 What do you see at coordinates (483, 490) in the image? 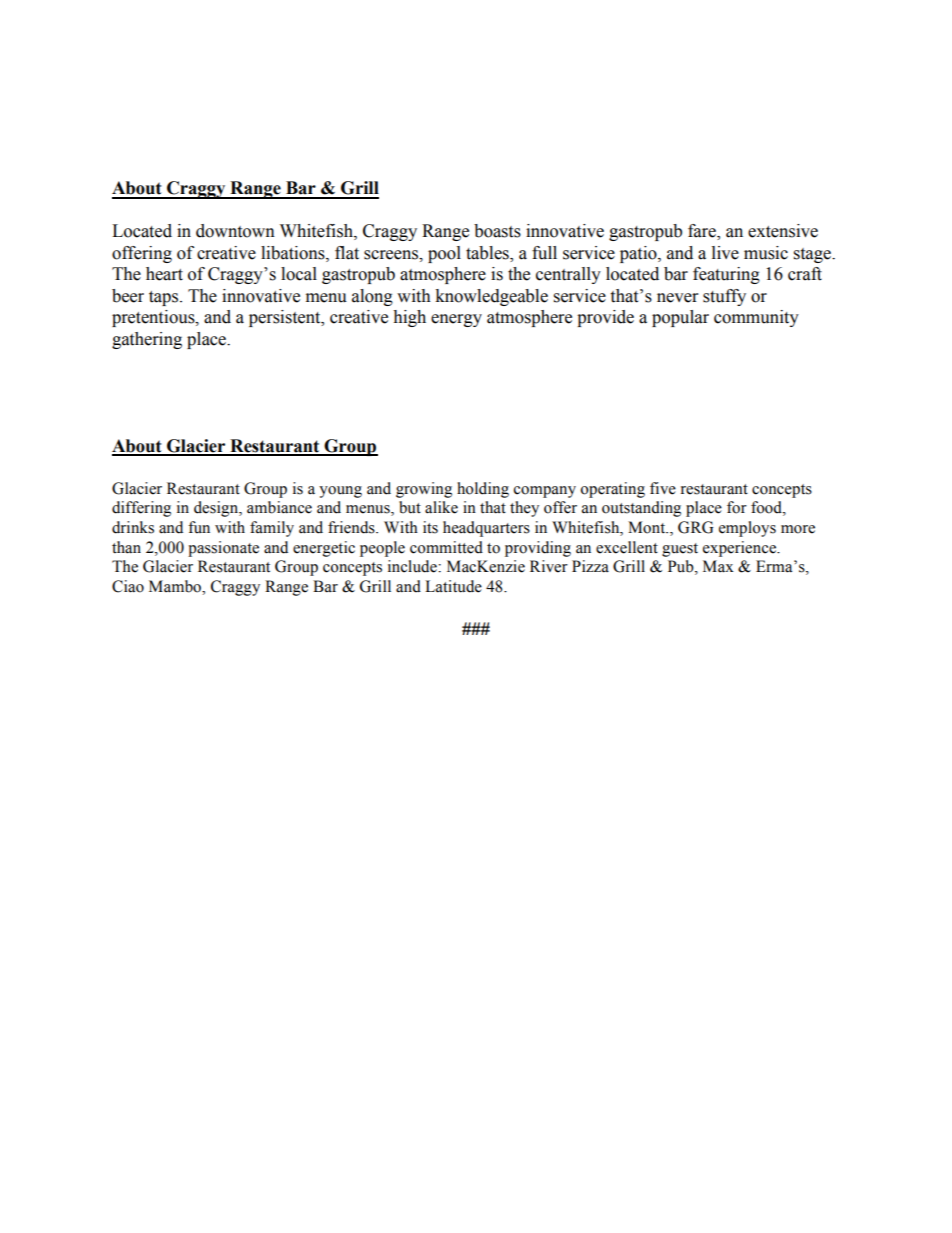
I see `holding` at bounding box center [483, 490].
